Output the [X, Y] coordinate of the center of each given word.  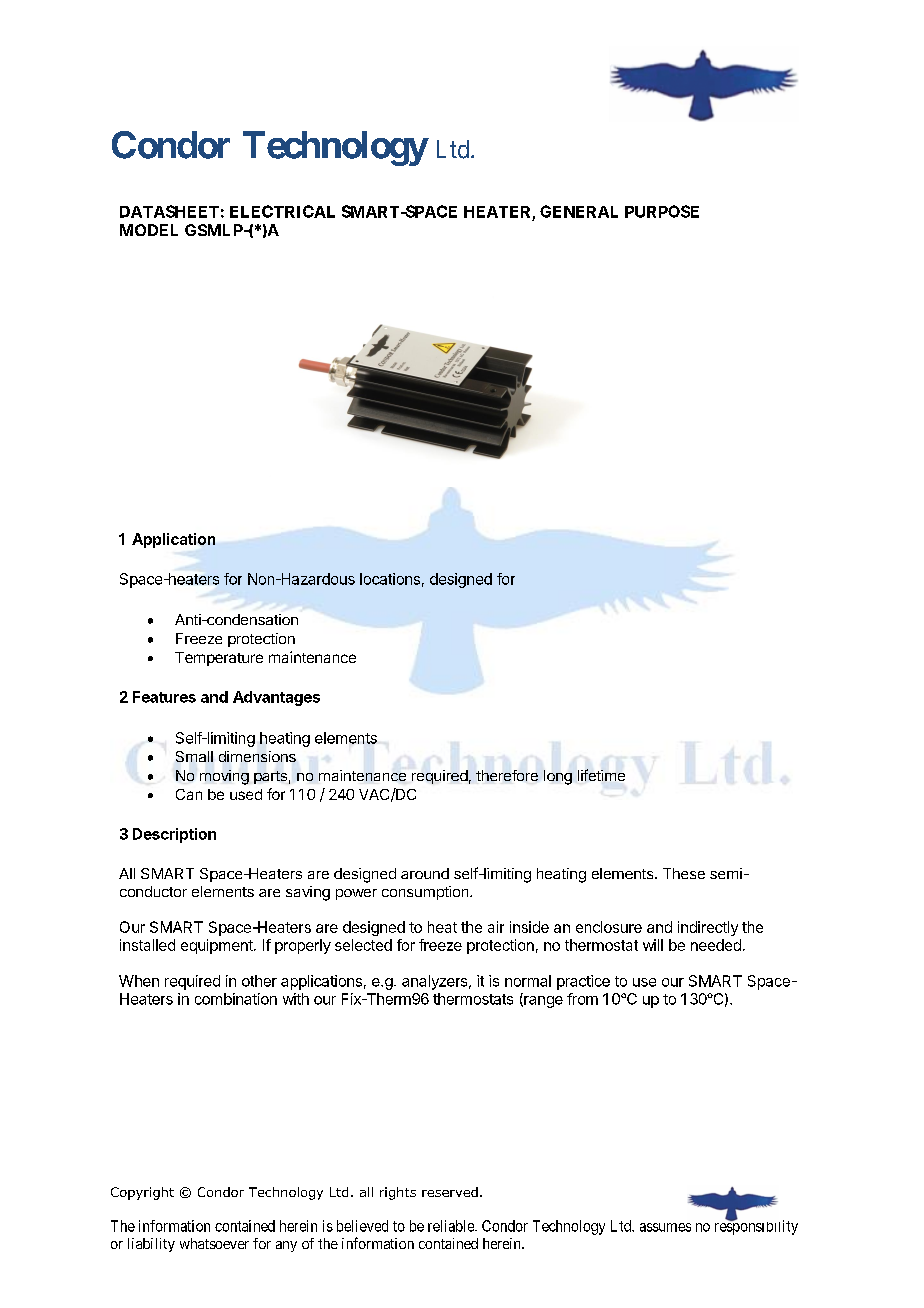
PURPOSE [662, 211]
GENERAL [579, 211]
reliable [452, 1226]
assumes [665, 1227]
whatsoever [214, 1243]
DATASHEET [169, 211]
